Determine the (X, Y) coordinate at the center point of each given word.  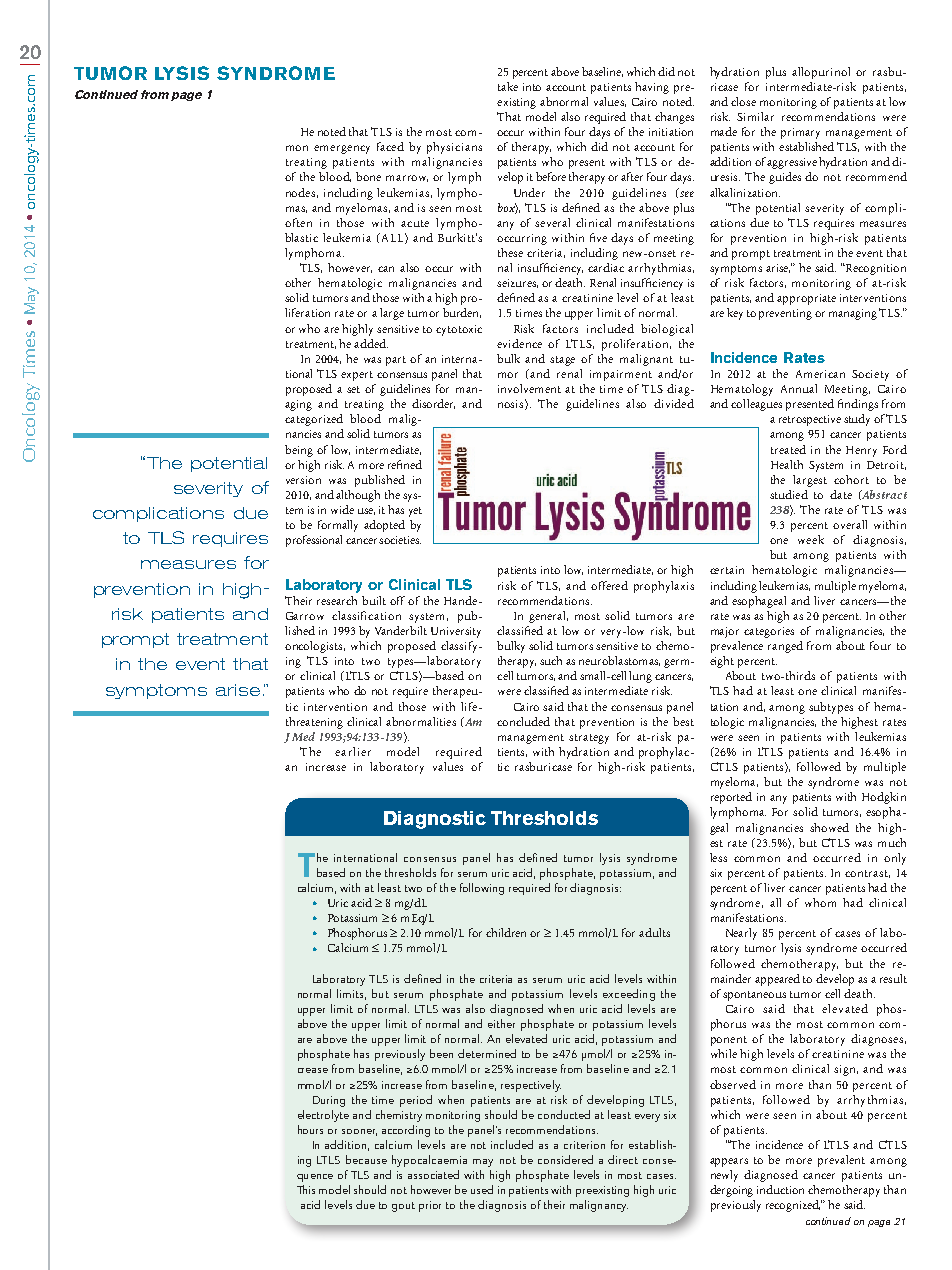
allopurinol (821, 73)
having (652, 88)
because (366, 1159)
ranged (785, 647)
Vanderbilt (401, 630)
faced (390, 146)
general (548, 617)
